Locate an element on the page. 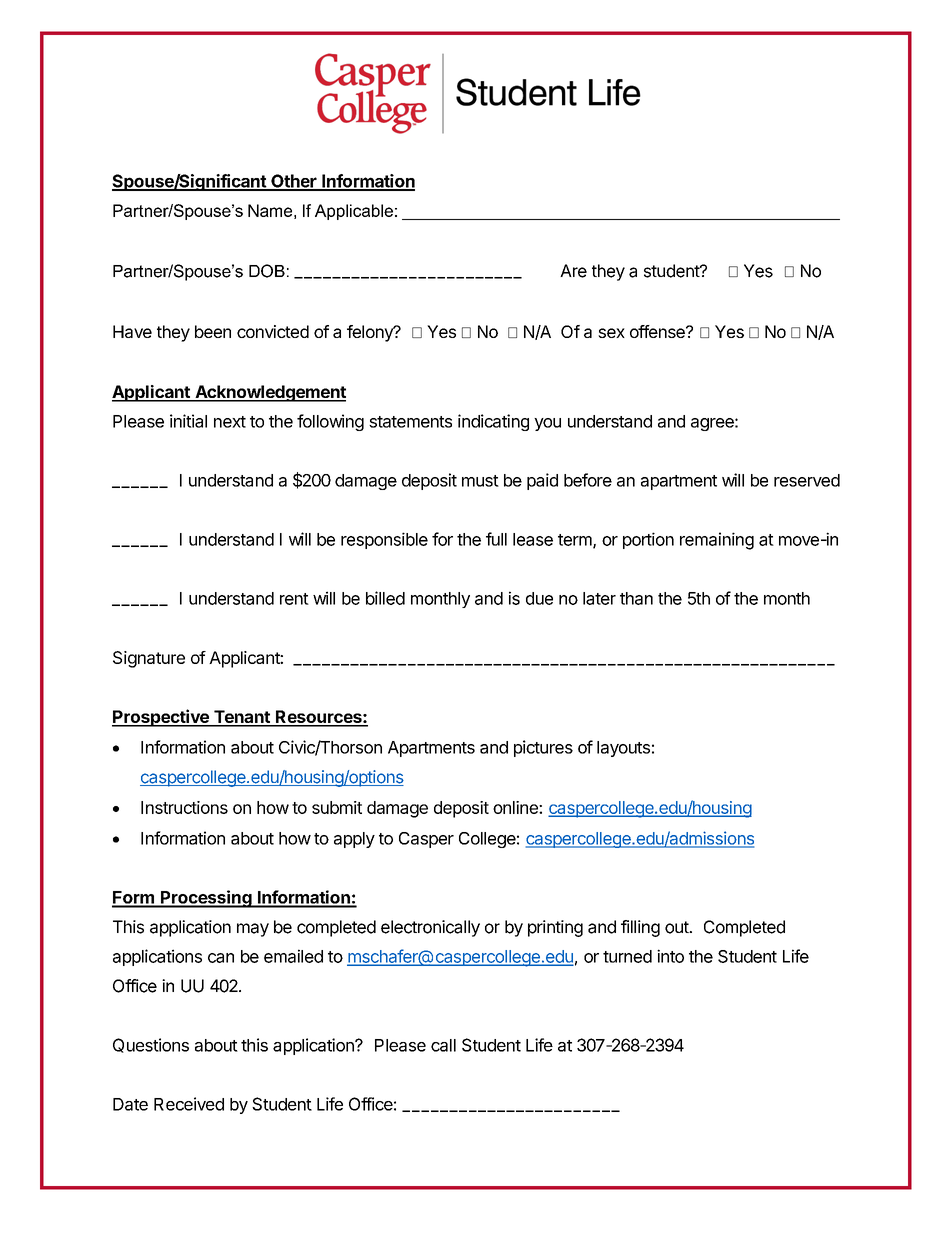 The image size is (952, 1233). Other is located at coordinates (294, 182).
